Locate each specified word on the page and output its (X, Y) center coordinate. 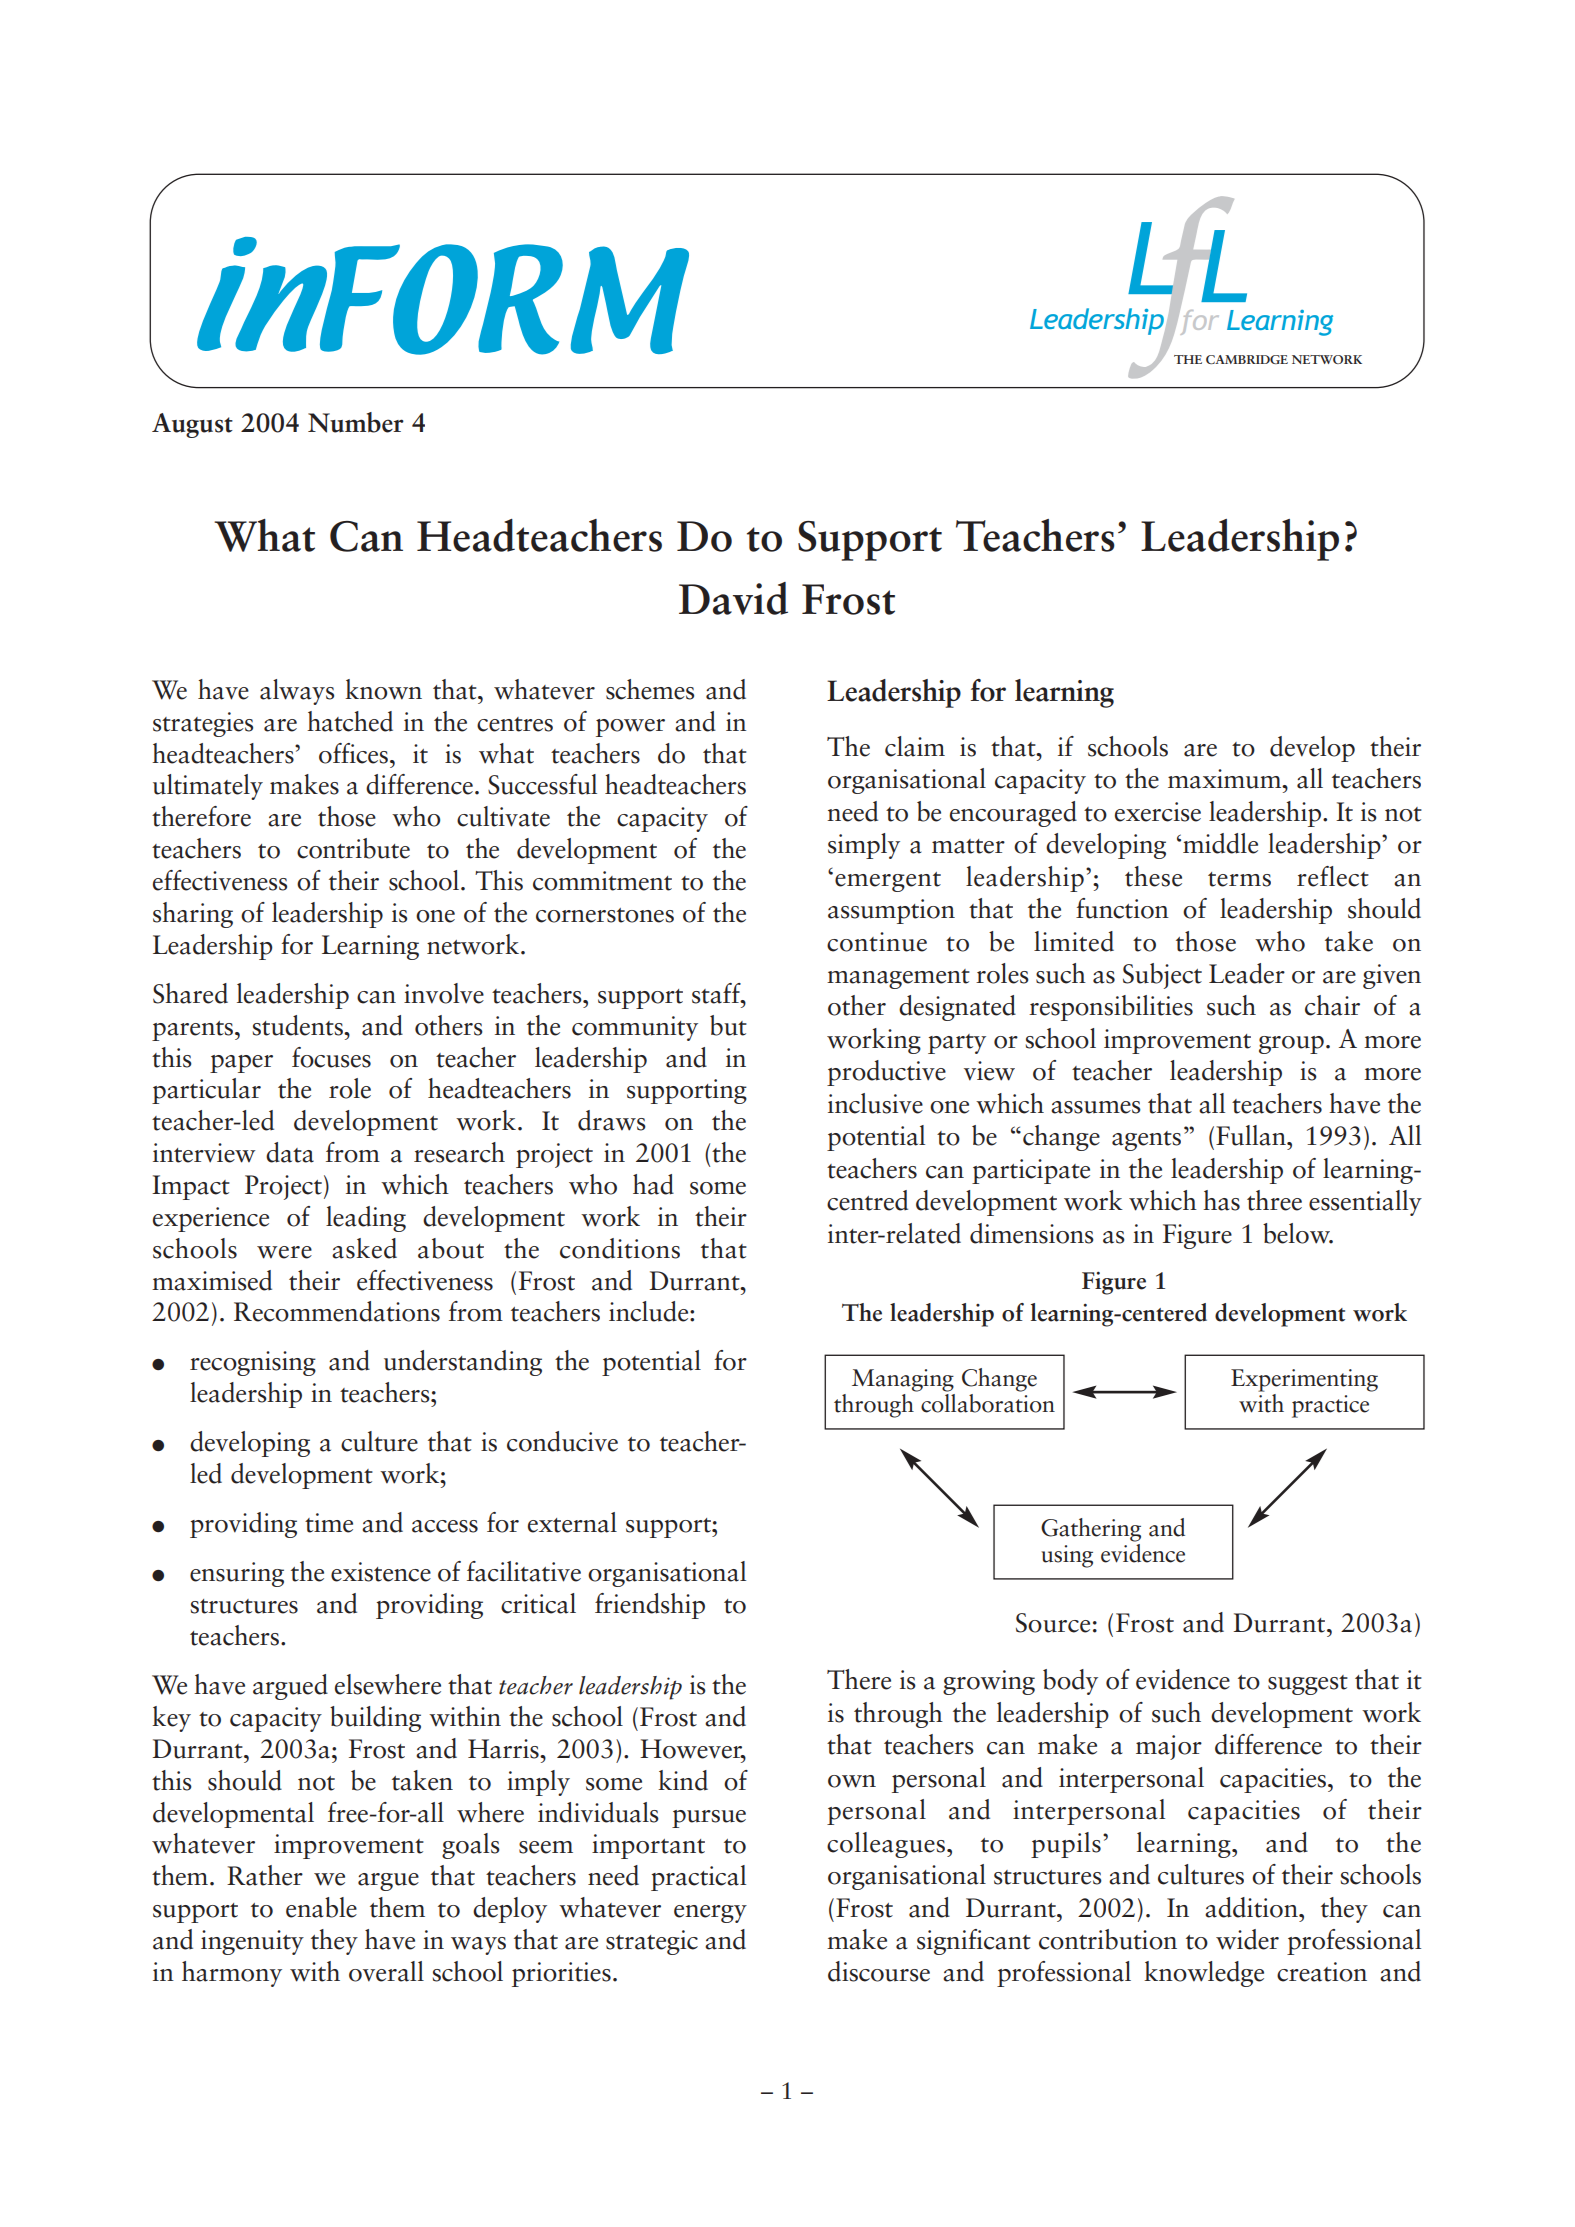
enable (321, 1907)
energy (710, 1914)
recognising (253, 1363)
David (733, 598)
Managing (903, 1380)
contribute (353, 848)
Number (356, 422)
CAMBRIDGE (1247, 359)
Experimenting (1304, 1380)
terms (1239, 879)
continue (877, 942)
